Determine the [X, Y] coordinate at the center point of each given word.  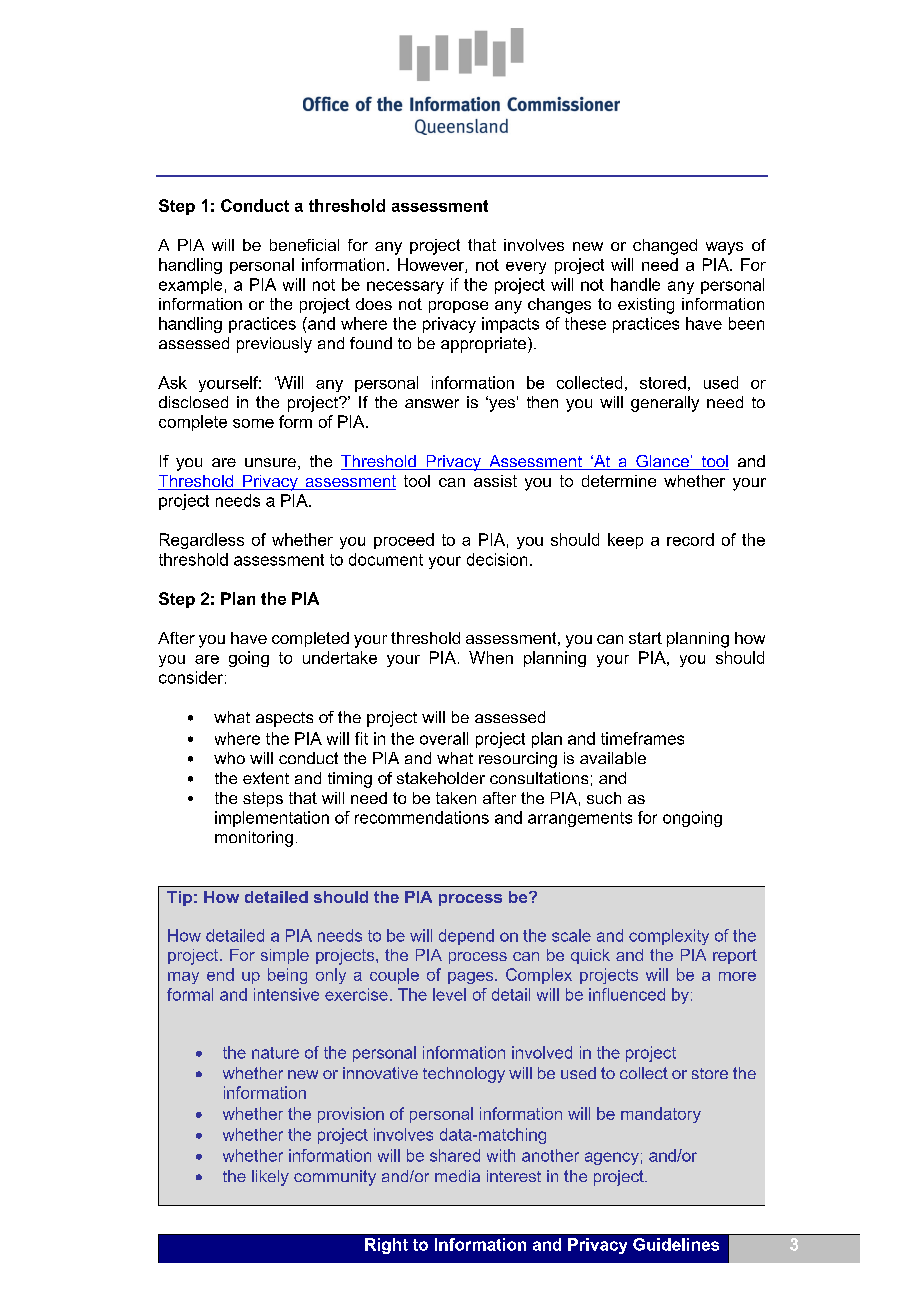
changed [665, 247]
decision [497, 559]
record [690, 539]
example [190, 286]
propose [458, 307]
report [735, 956]
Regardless [202, 541]
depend [466, 937]
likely [270, 1178]
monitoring [254, 839]
